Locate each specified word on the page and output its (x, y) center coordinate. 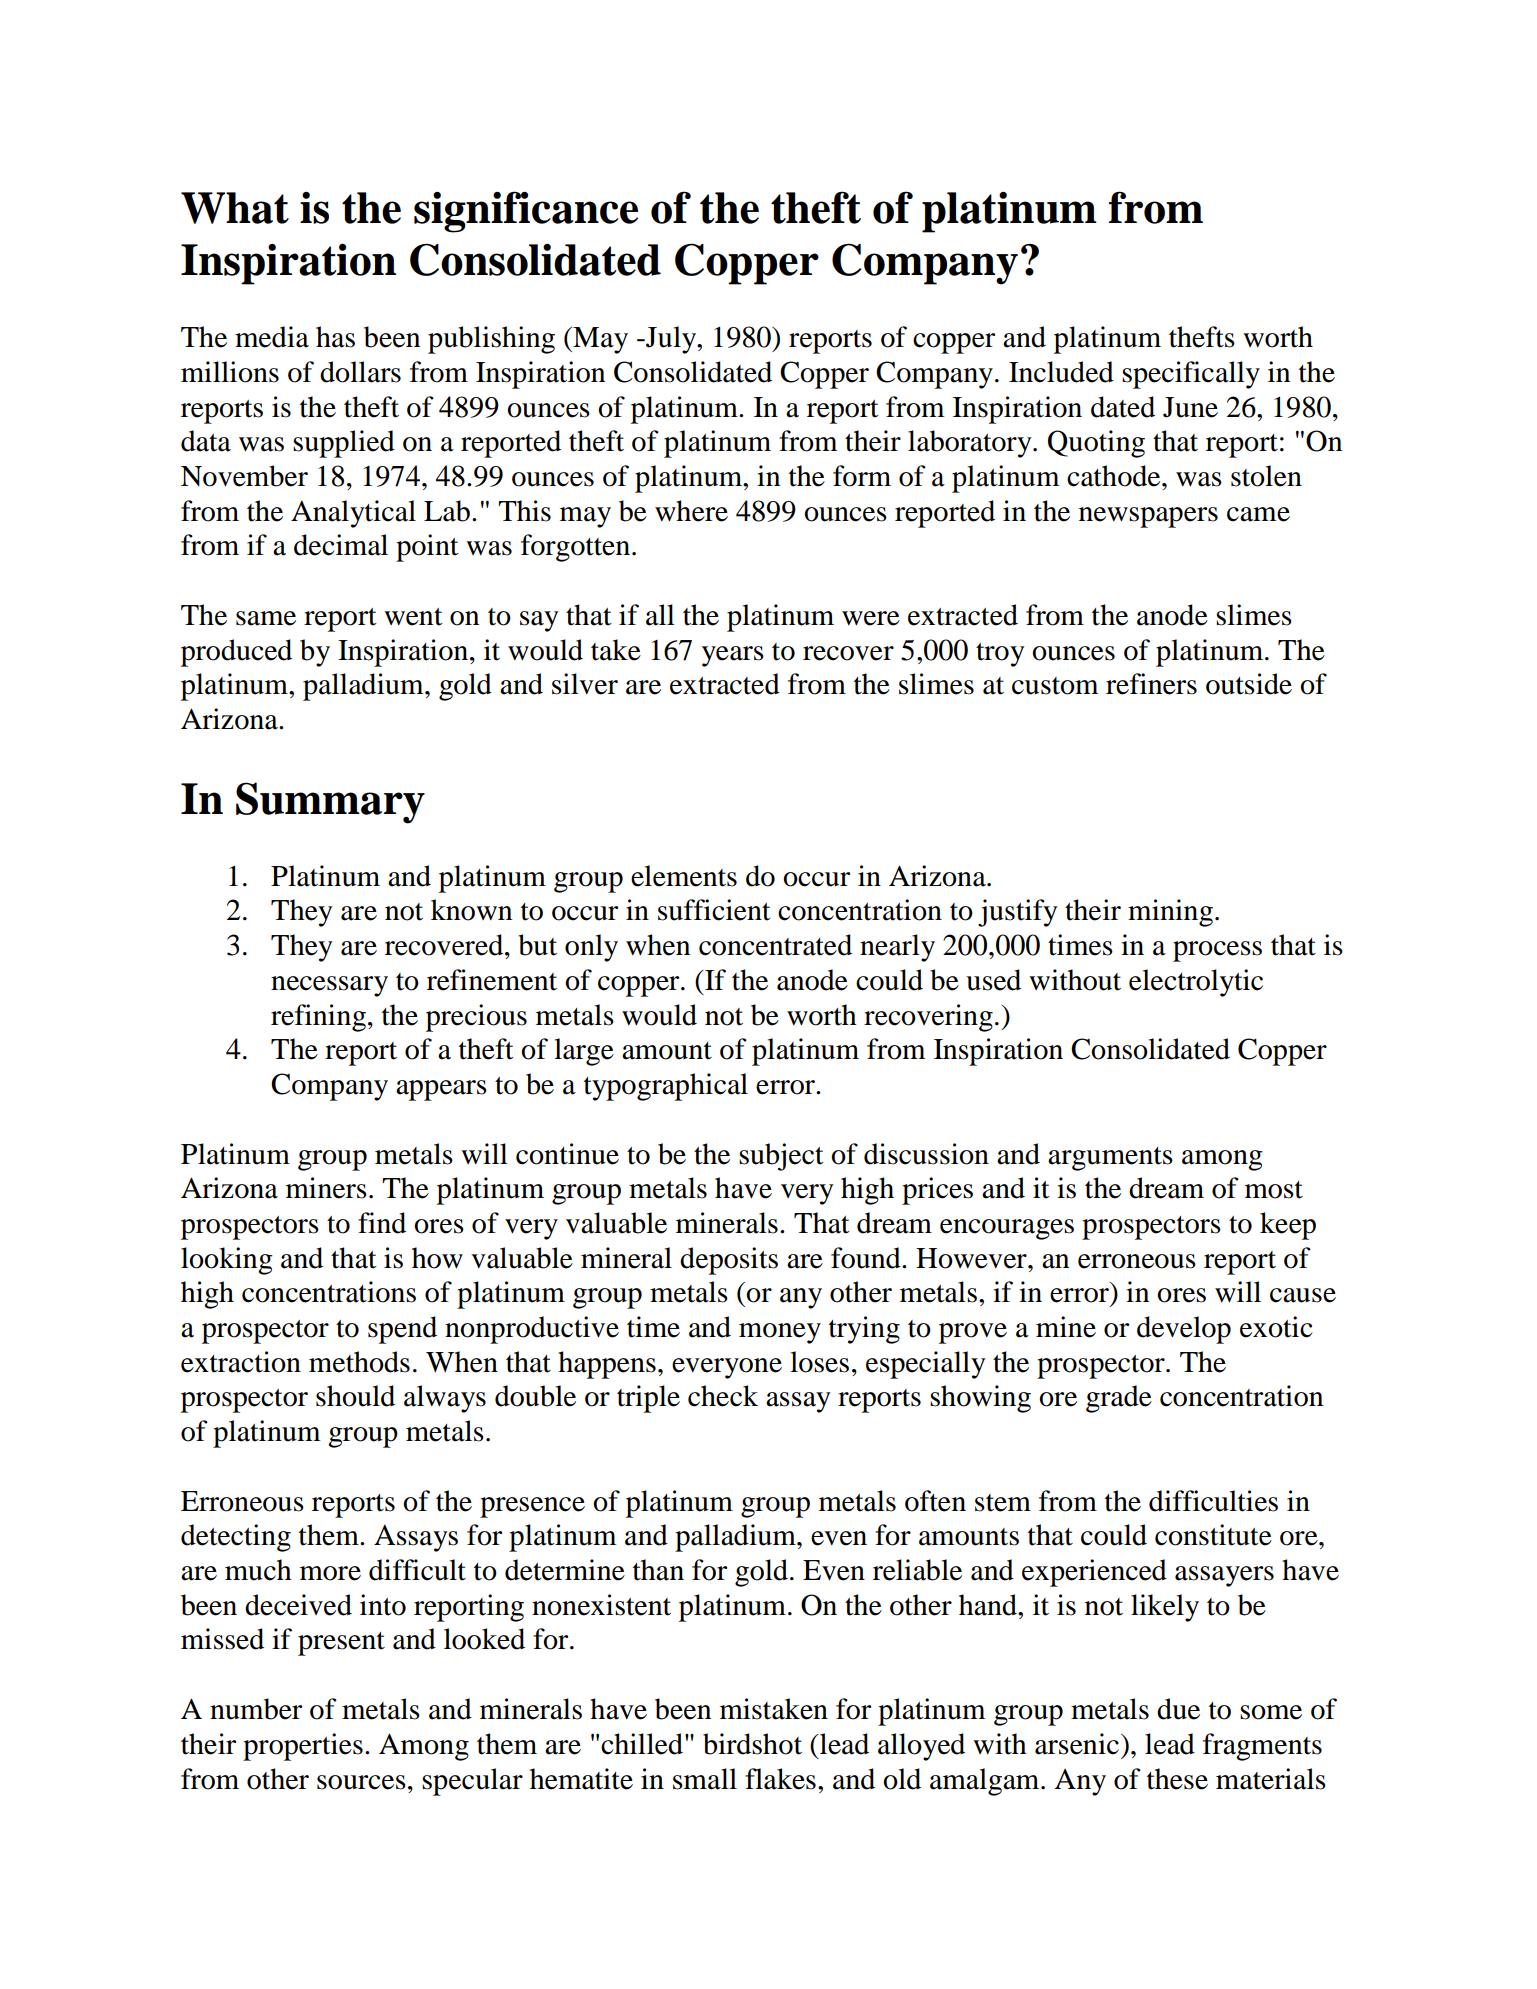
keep (1288, 1226)
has (335, 337)
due (1178, 1709)
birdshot (752, 1744)
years (733, 656)
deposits (729, 1261)
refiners (1151, 684)
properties (303, 1747)
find (382, 1223)
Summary (330, 803)
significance (526, 212)
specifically (1191, 375)
